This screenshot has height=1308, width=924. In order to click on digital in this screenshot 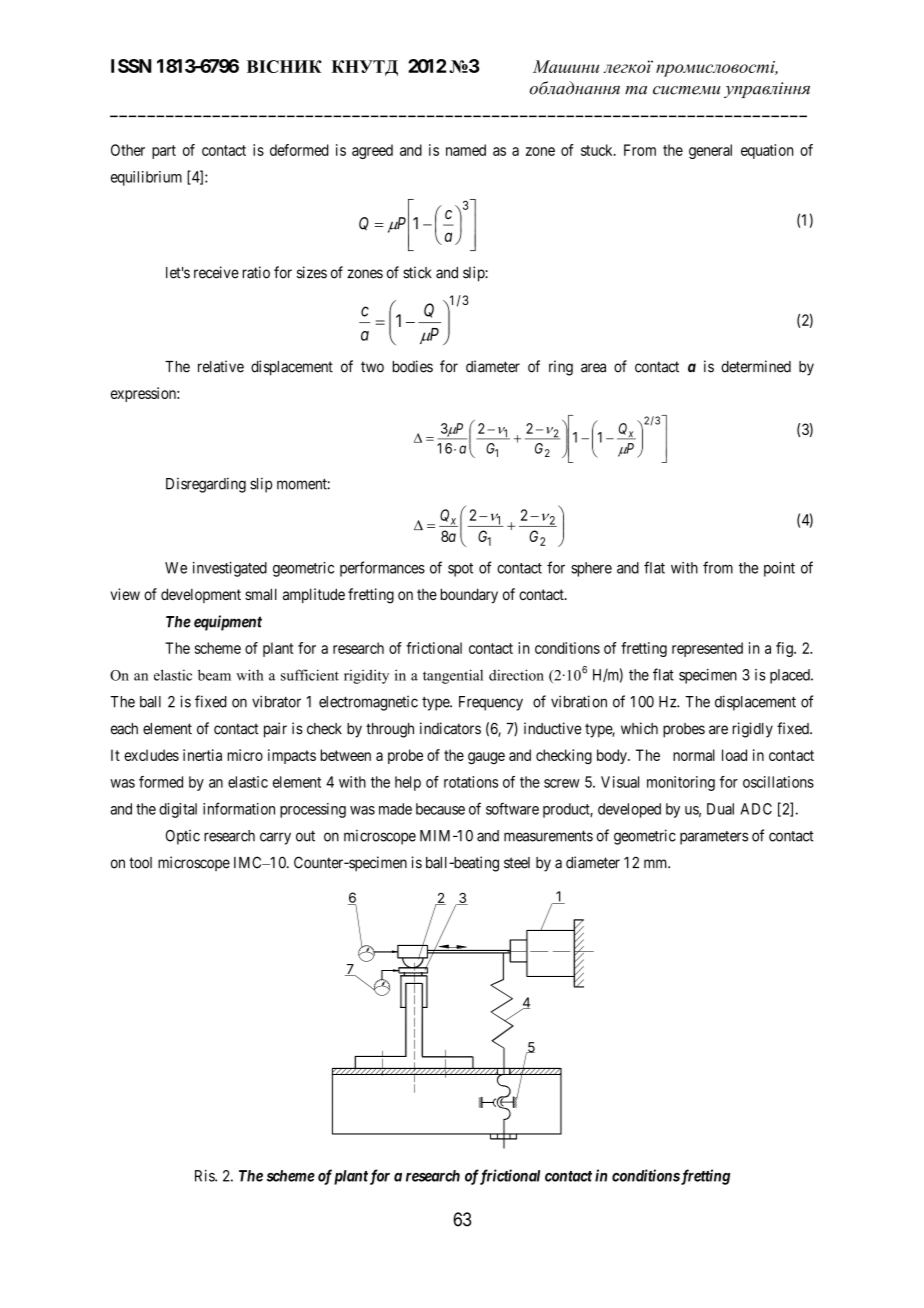, I will do `click(178, 810)`.
